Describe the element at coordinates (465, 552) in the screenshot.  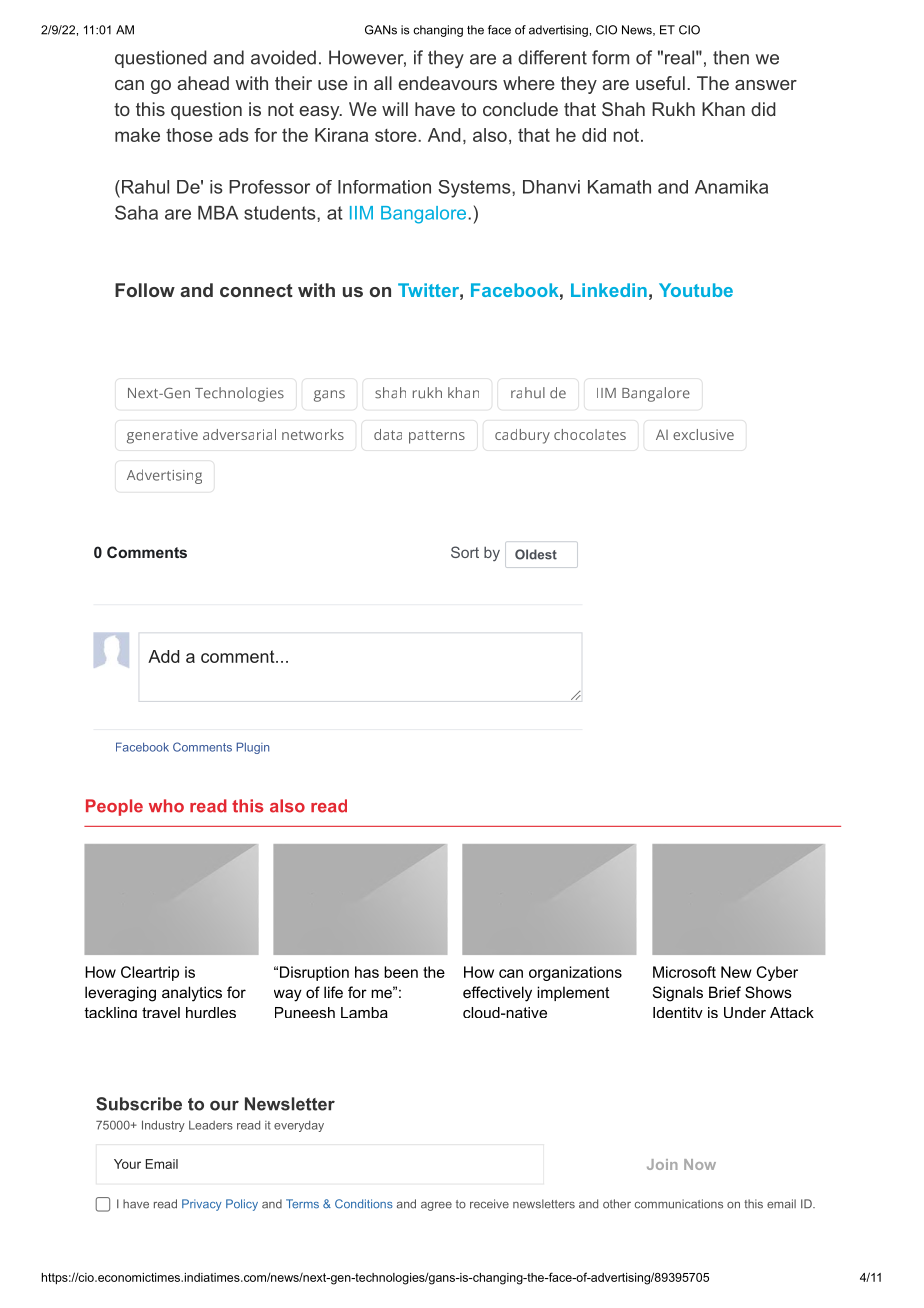
I see `Sort` at that location.
